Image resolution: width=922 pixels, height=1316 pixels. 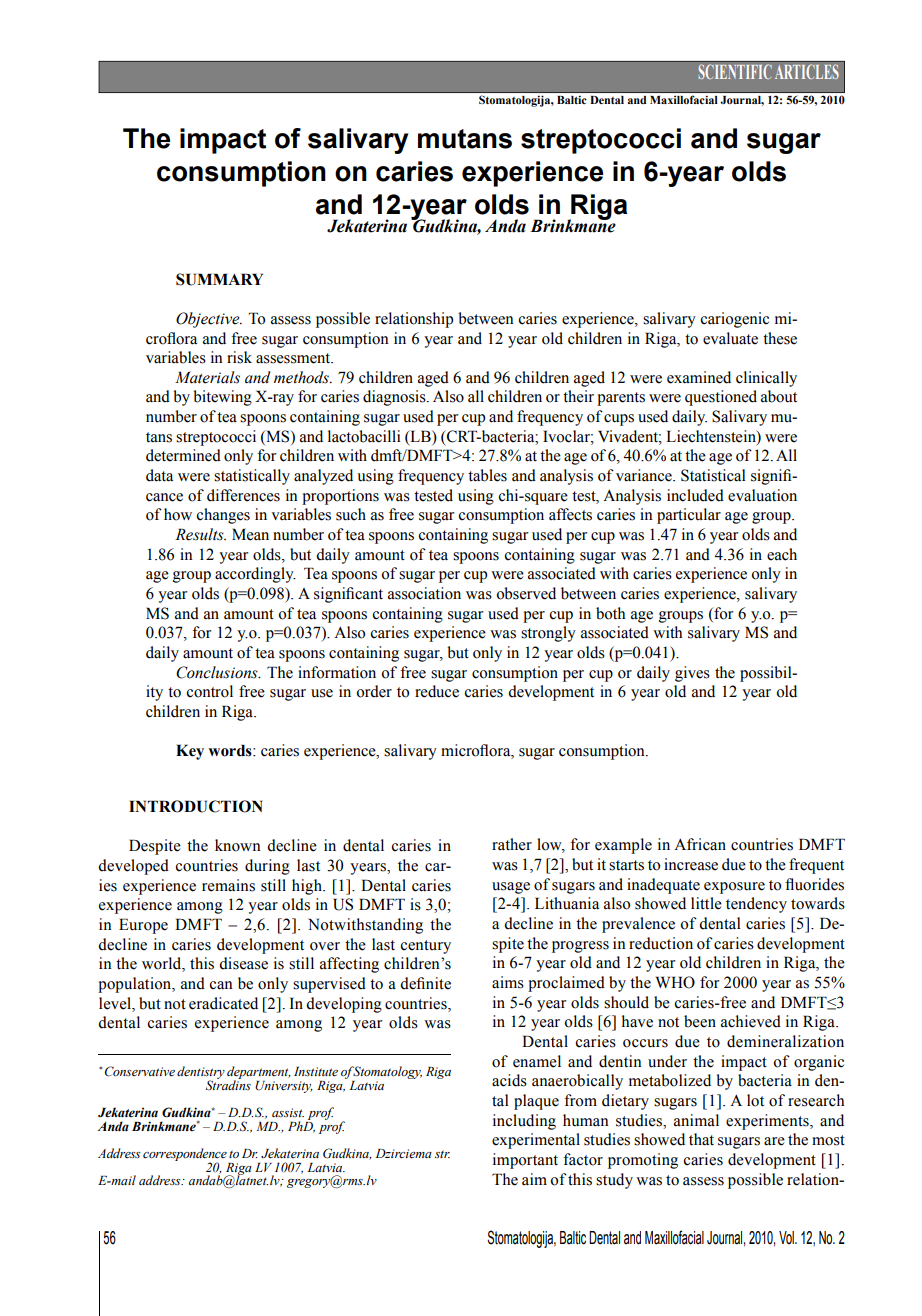 What do you see at coordinates (228, 885) in the screenshot?
I see `remains` at bounding box center [228, 885].
